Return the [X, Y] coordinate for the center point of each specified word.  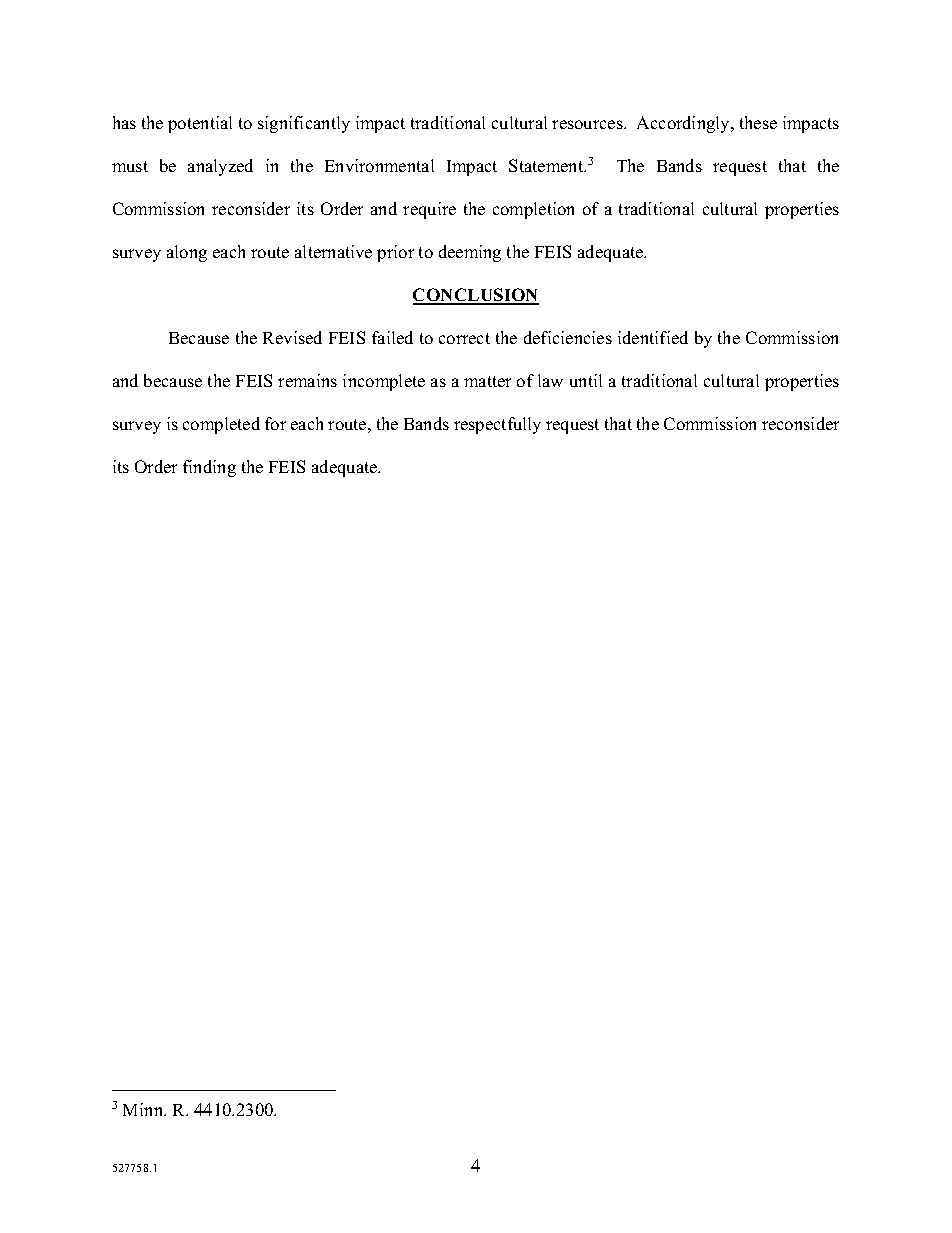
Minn [144, 1109]
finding [209, 468]
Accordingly [685, 124]
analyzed [220, 167]
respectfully [497, 425]
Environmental [379, 165]
